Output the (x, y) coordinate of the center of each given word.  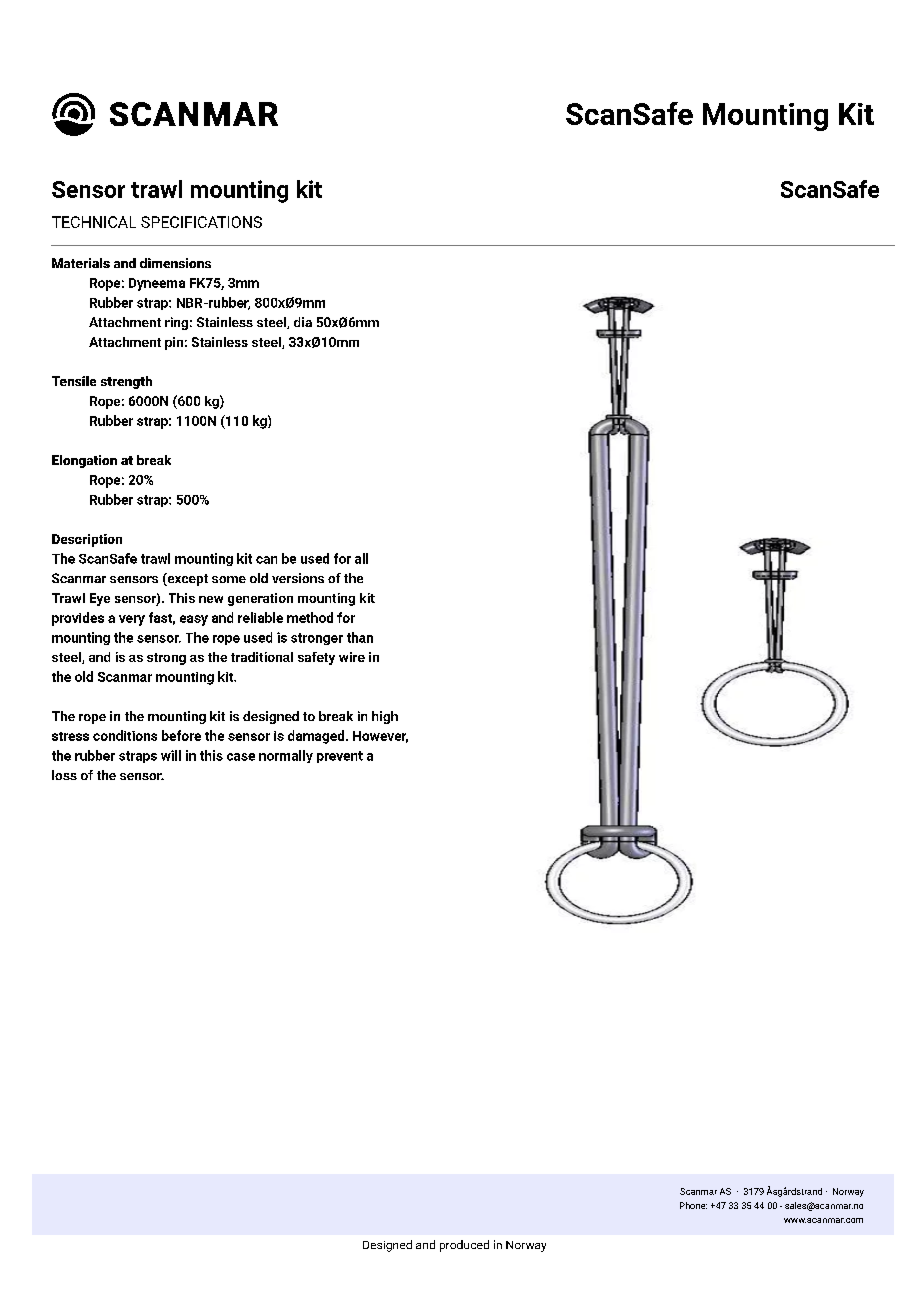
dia (303, 322)
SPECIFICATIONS (201, 222)
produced (464, 1246)
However (380, 737)
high (385, 717)
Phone (693, 1205)
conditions (125, 735)
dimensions (175, 263)
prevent (340, 757)
